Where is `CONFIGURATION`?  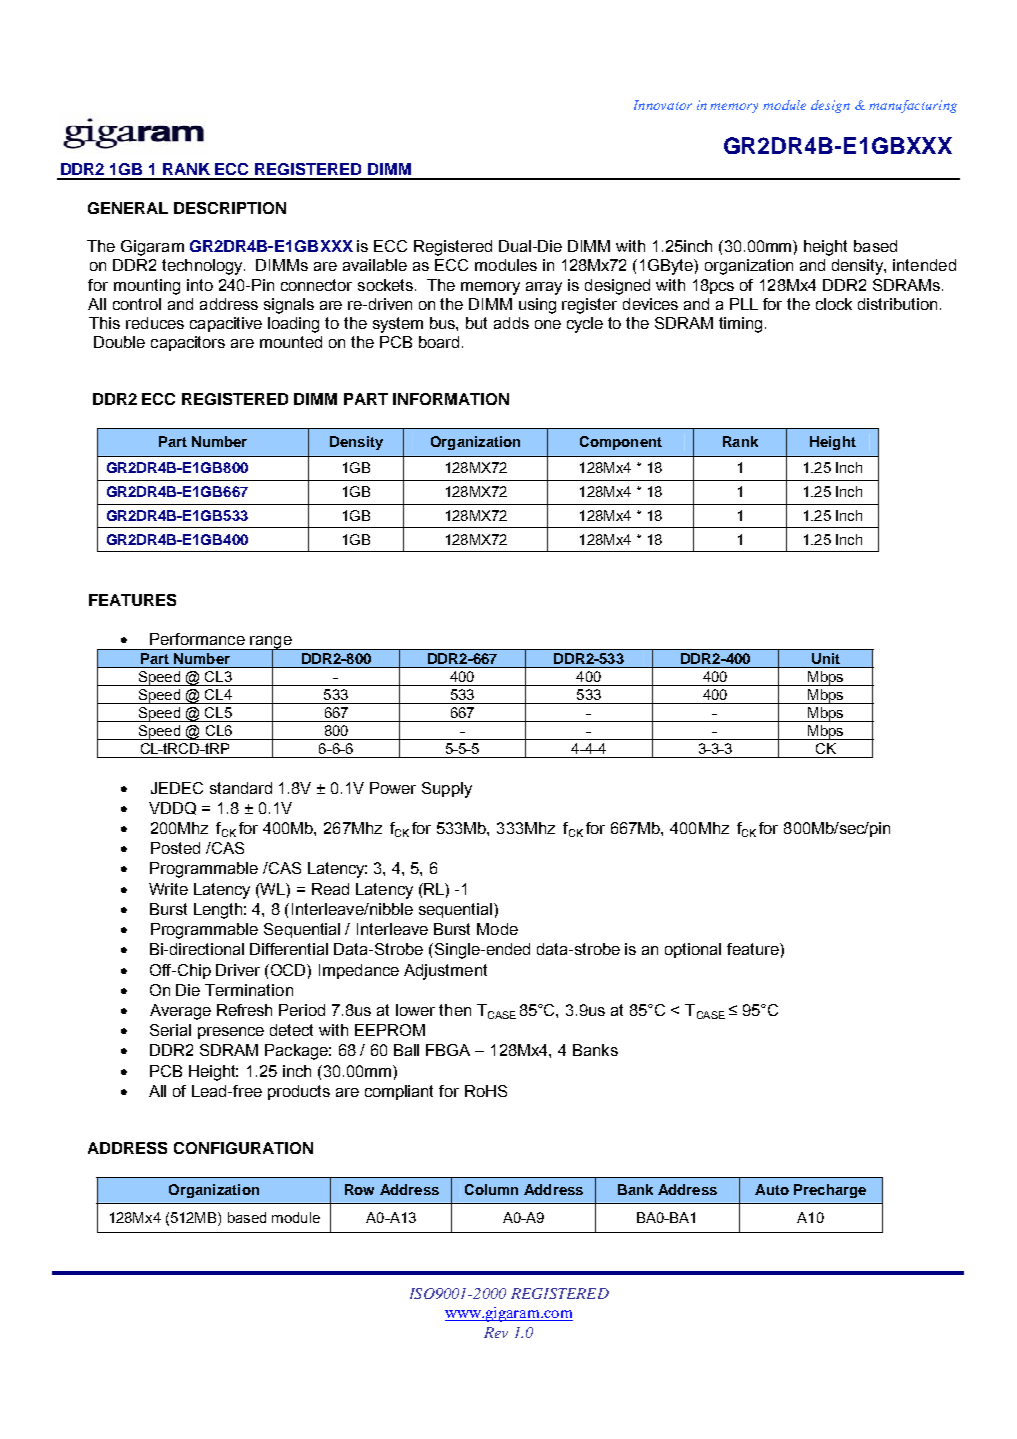
CONFIGURATION is located at coordinates (243, 1148).
